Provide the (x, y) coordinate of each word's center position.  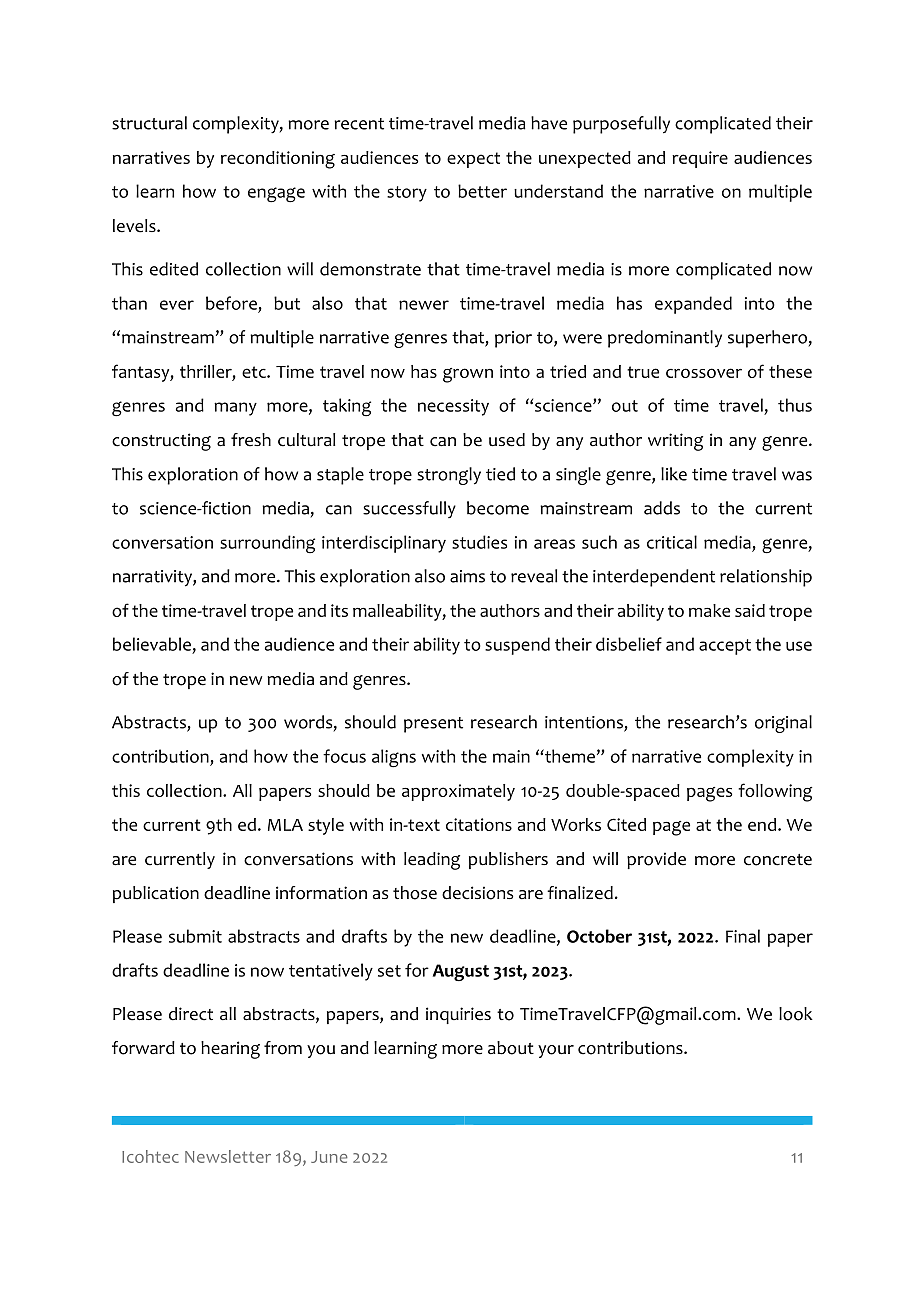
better (482, 191)
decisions (477, 893)
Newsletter (228, 1156)
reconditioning (278, 160)
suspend (517, 646)
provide (656, 860)
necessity (453, 407)
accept (725, 647)
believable (152, 644)
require (700, 159)
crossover (704, 373)
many (235, 409)
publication (156, 894)
